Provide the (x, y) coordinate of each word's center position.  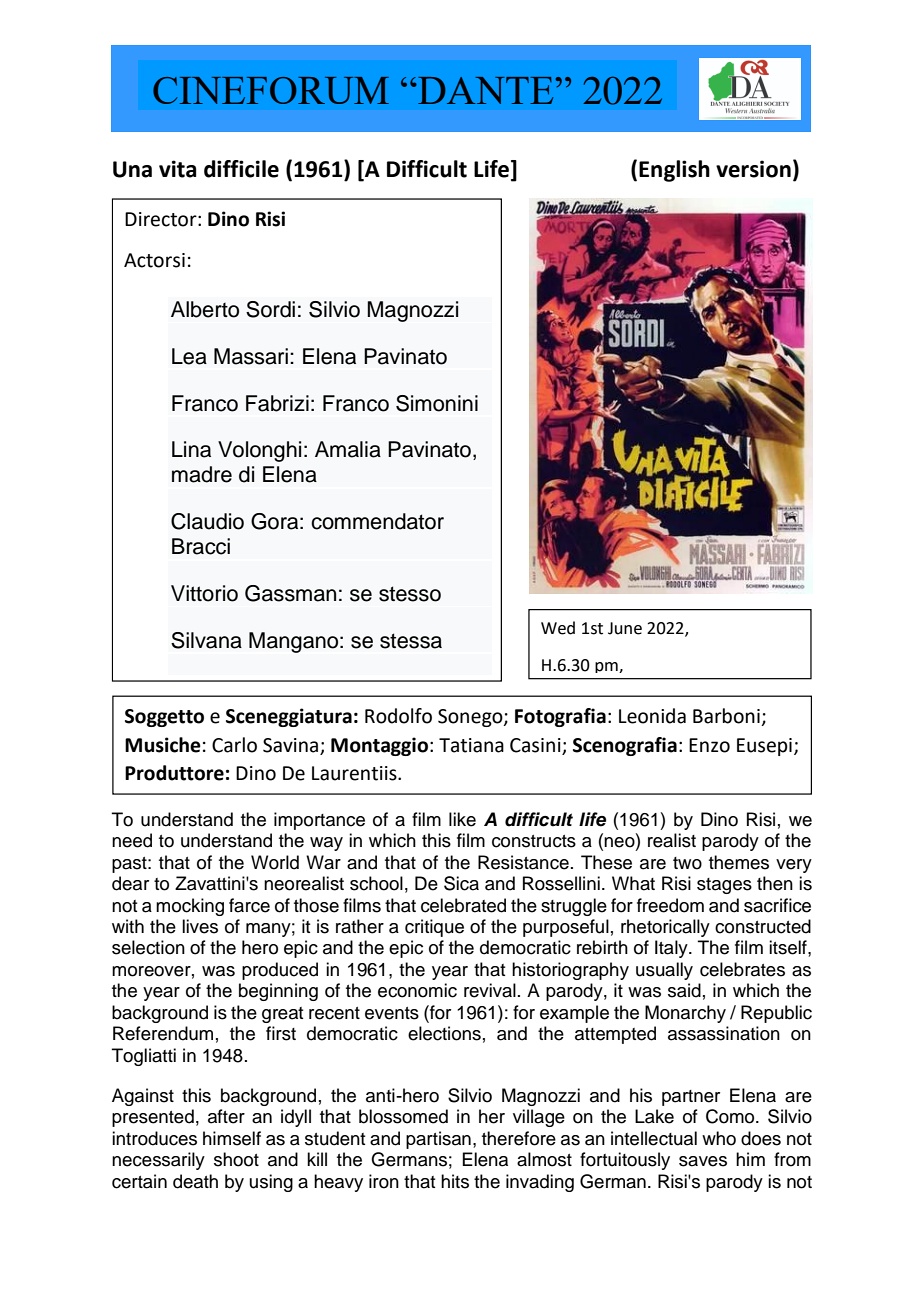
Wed (558, 628)
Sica (461, 883)
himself (232, 1138)
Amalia (348, 449)
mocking (190, 907)
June (625, 628)
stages (724, 886)
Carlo (234, 745)
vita (177, 169)
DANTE (484, 90)
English (674, 171)
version (753, 169)
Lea (189, 356)
